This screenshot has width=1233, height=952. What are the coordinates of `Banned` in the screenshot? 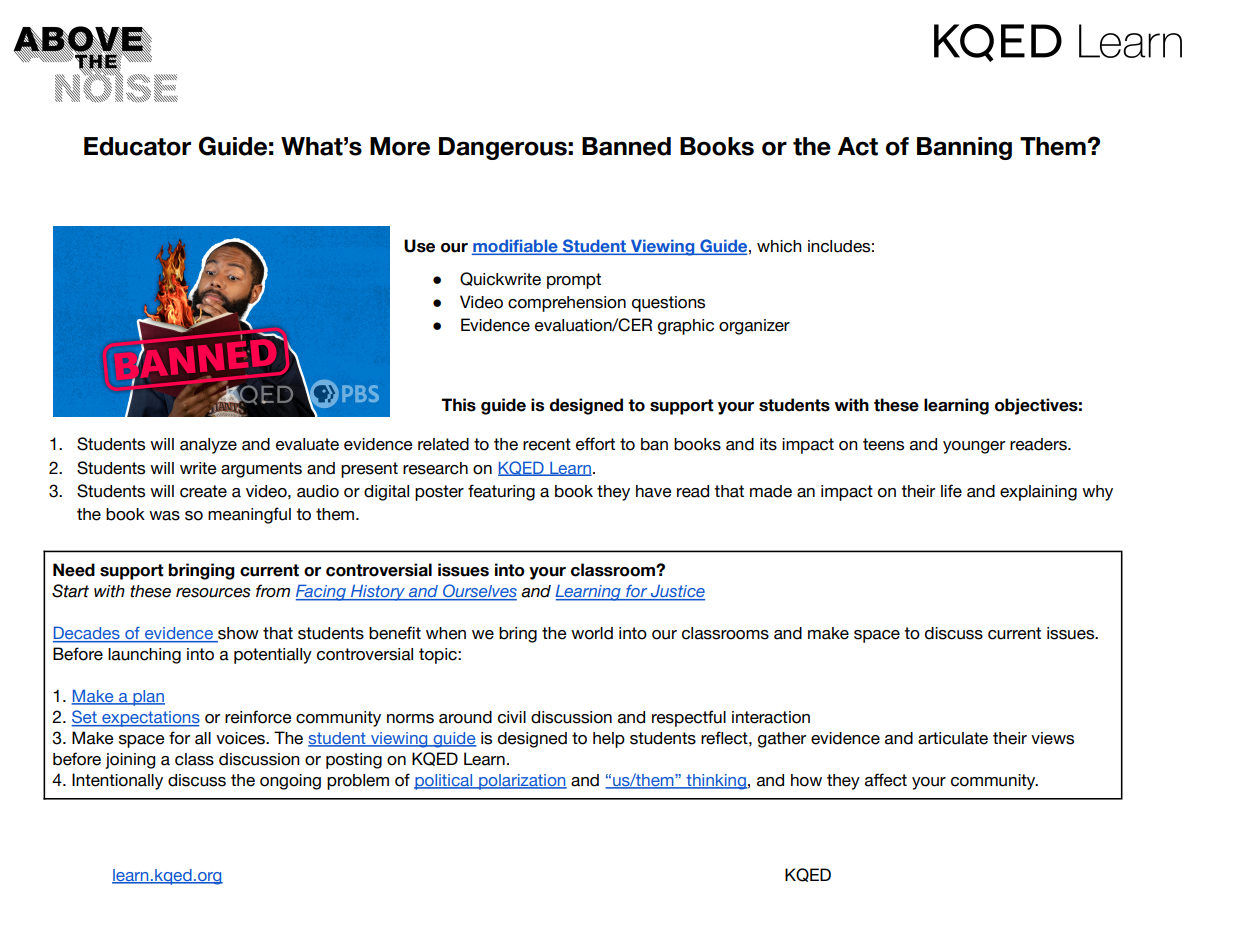 It's located at (626, 146).
